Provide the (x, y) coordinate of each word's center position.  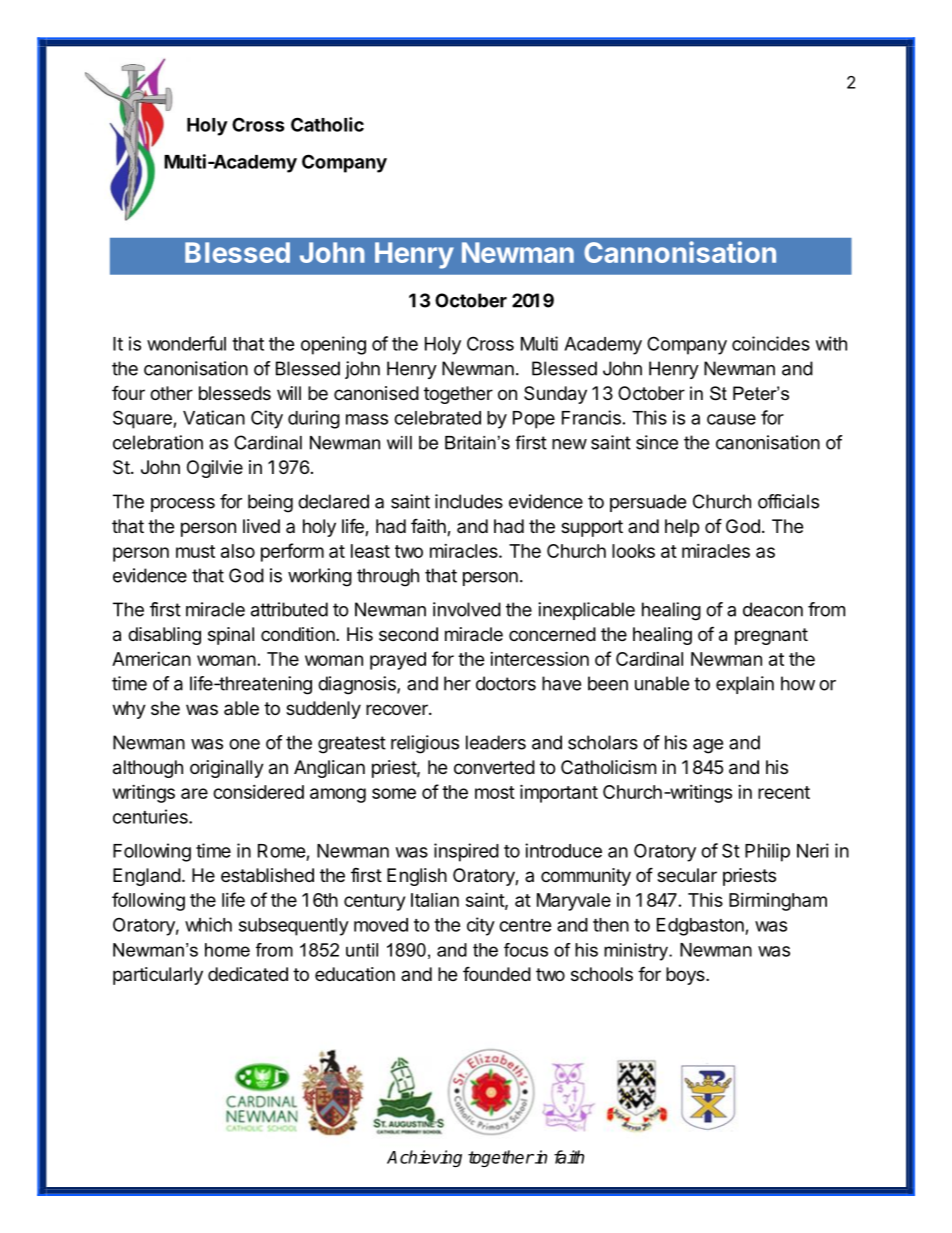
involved (467, 609)
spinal (231, 636)
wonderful (186, 343)
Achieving (424, 1158)
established (267, 875)
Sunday (555, 395)
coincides (771, 343)
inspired (466, 852)
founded (497, 973)
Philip (767, 852)
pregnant (771, 636)
